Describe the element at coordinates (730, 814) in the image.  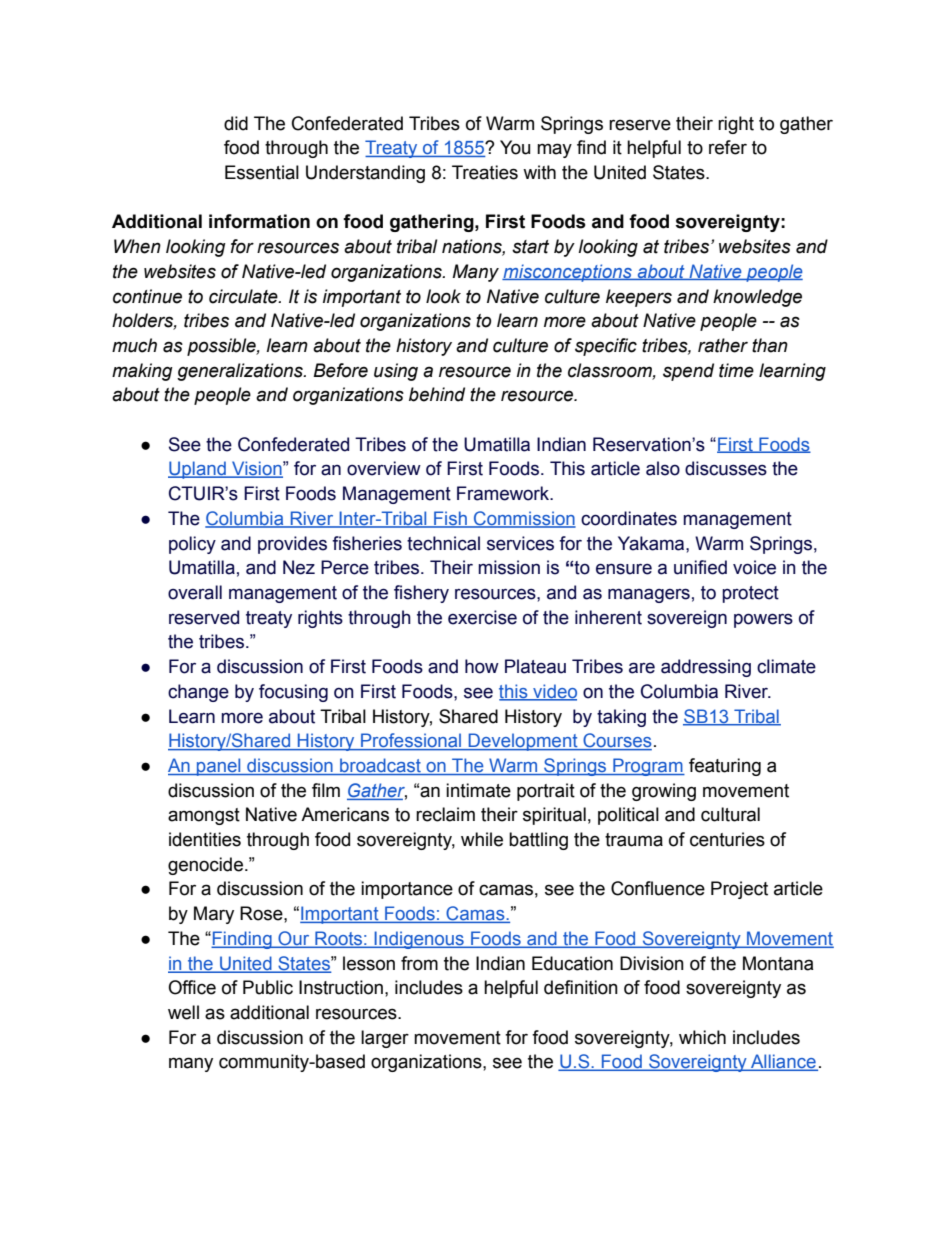
I see `cultural` at that location.
